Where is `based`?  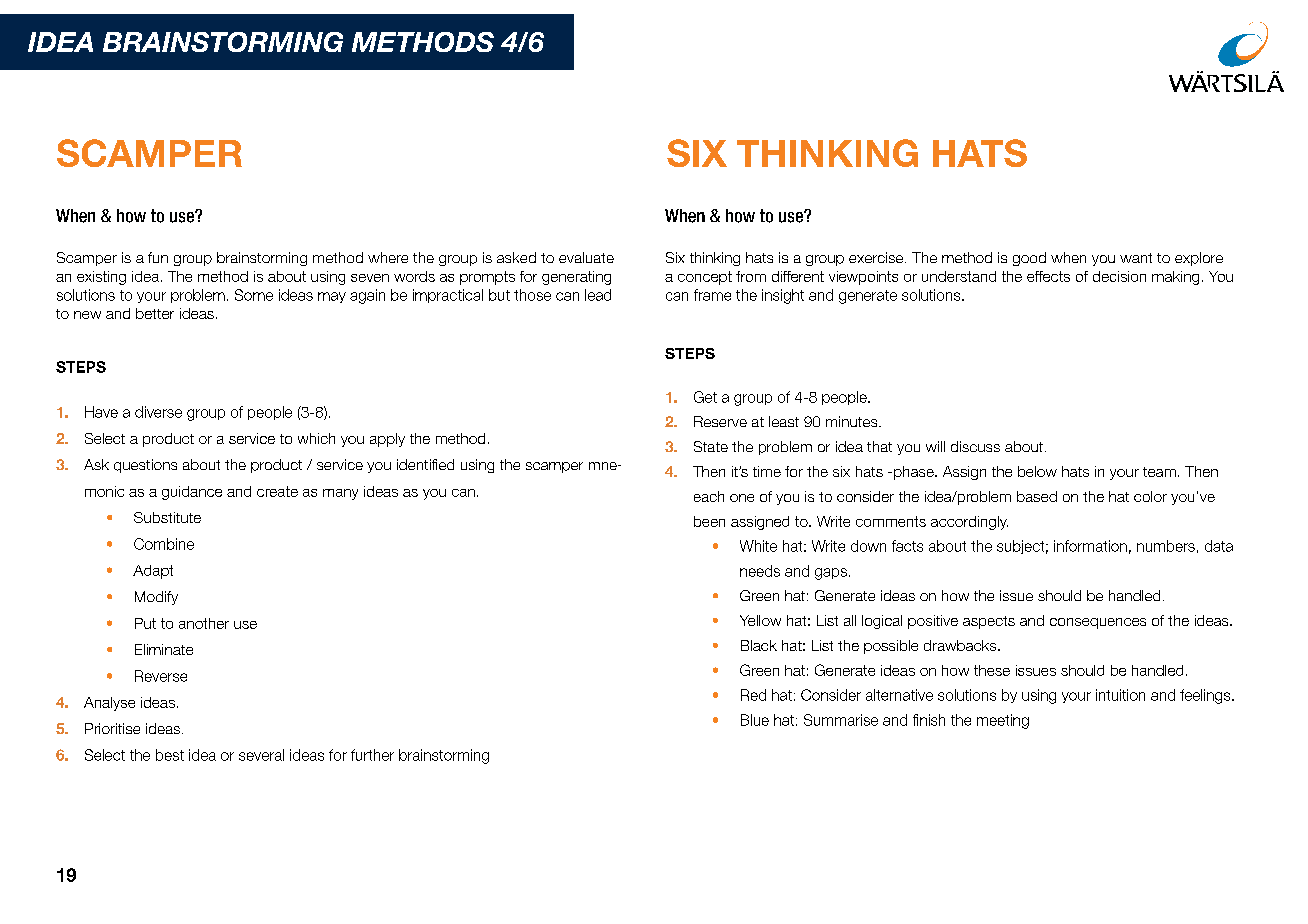
based is located at coordinates (1037, 496).
